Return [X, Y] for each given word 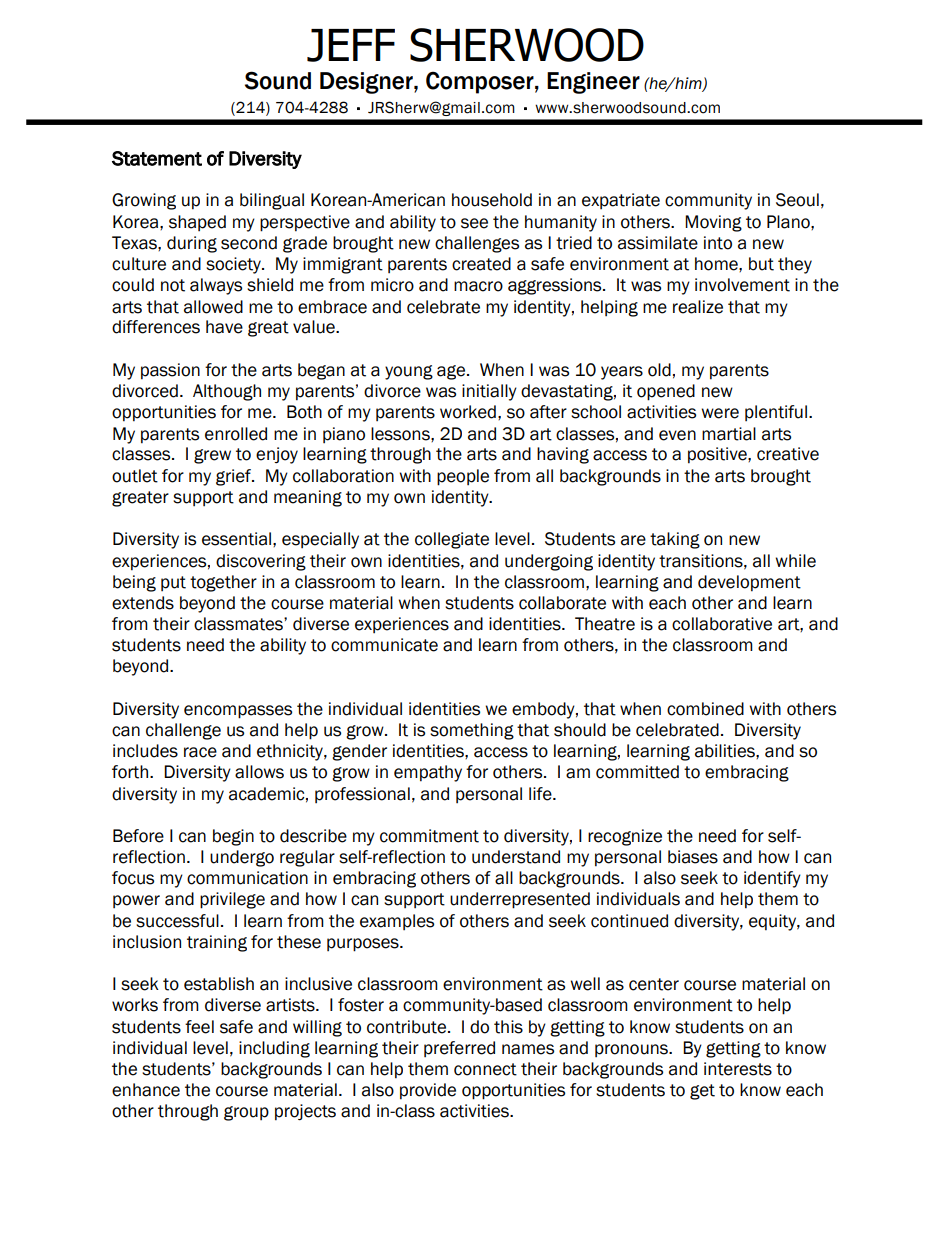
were [720, 413]
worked [468, 412]
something [472, 731]
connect [485, 1069]
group [246, 1113]
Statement [157, 158]
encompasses [238, 712]
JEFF [351, 45]
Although [227, 392]
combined [705, 709]
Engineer [593, 83]
